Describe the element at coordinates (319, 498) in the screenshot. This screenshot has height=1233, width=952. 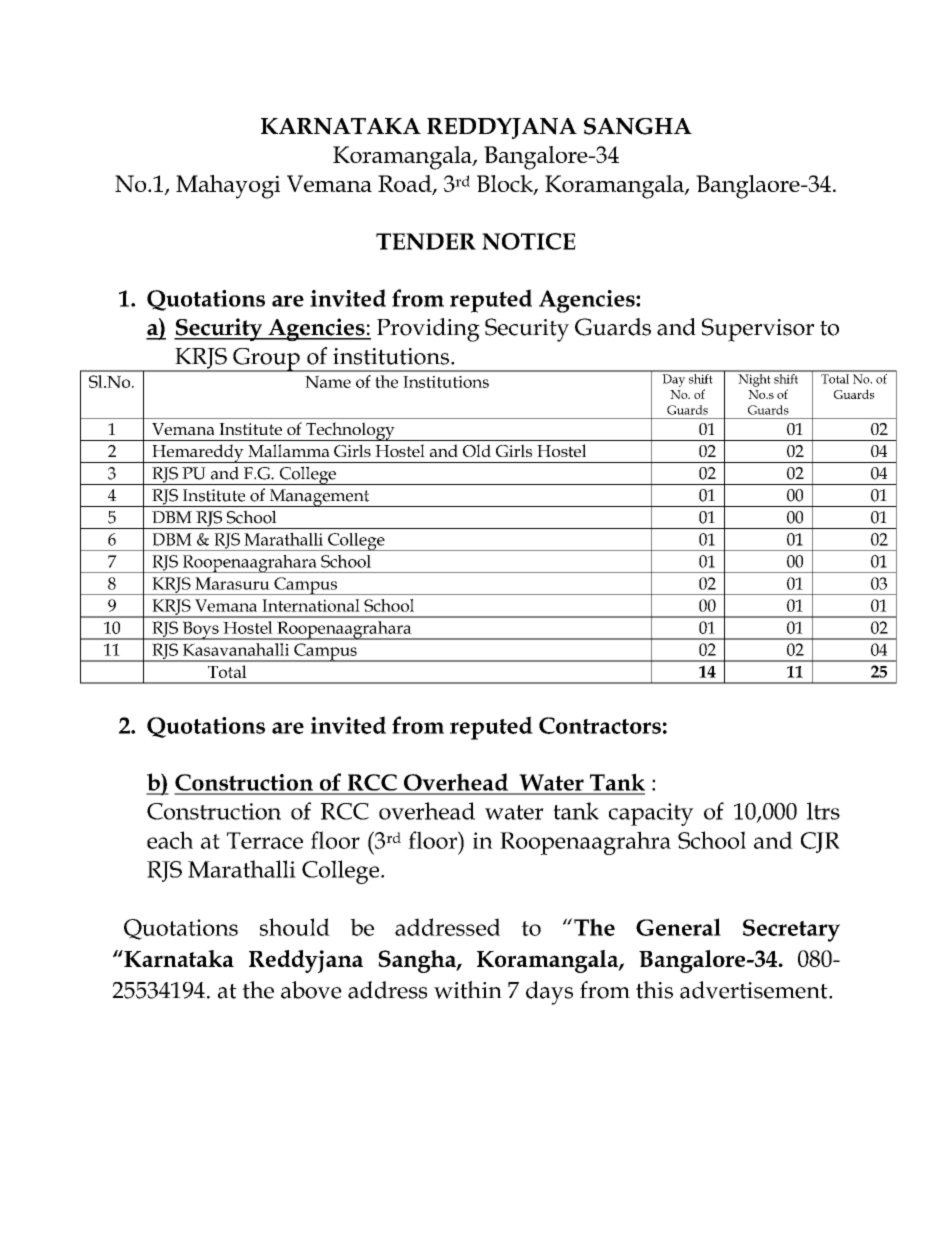
I see `Management` at that location.
